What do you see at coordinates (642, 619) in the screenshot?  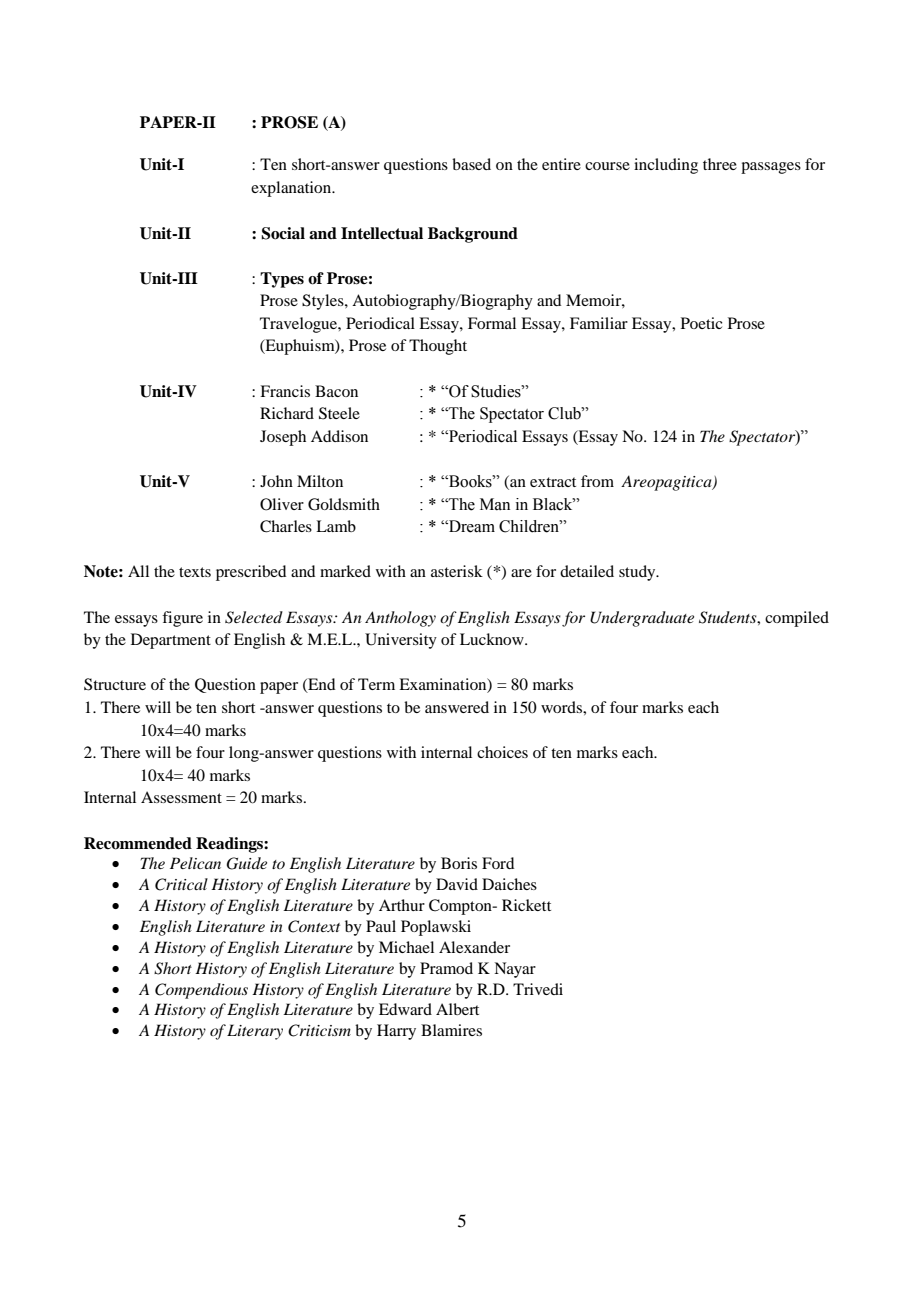 I see `Undergraduate` at bounding box center [642, 619].
